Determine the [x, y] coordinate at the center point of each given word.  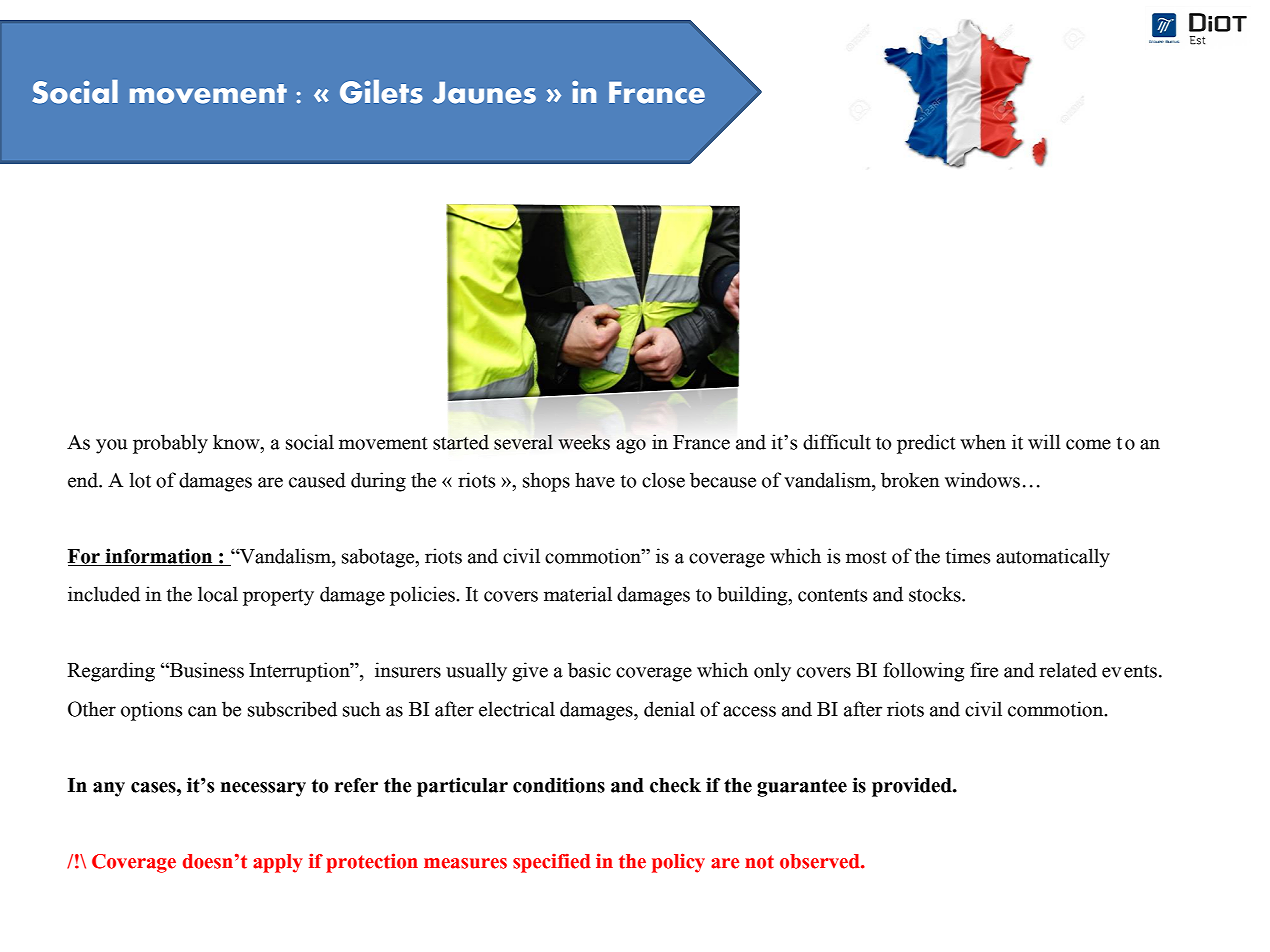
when [983, 442]
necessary [263, 789]
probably [170, 444]
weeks [584, 442]
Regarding [111, 672]
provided [913, 787]
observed [821, 861]
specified [552, 863]
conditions [559, 785]
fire [984, 670]
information [159, 557]
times [968, 556]
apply [278, 863]
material [578, 594]
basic [589, 670]
